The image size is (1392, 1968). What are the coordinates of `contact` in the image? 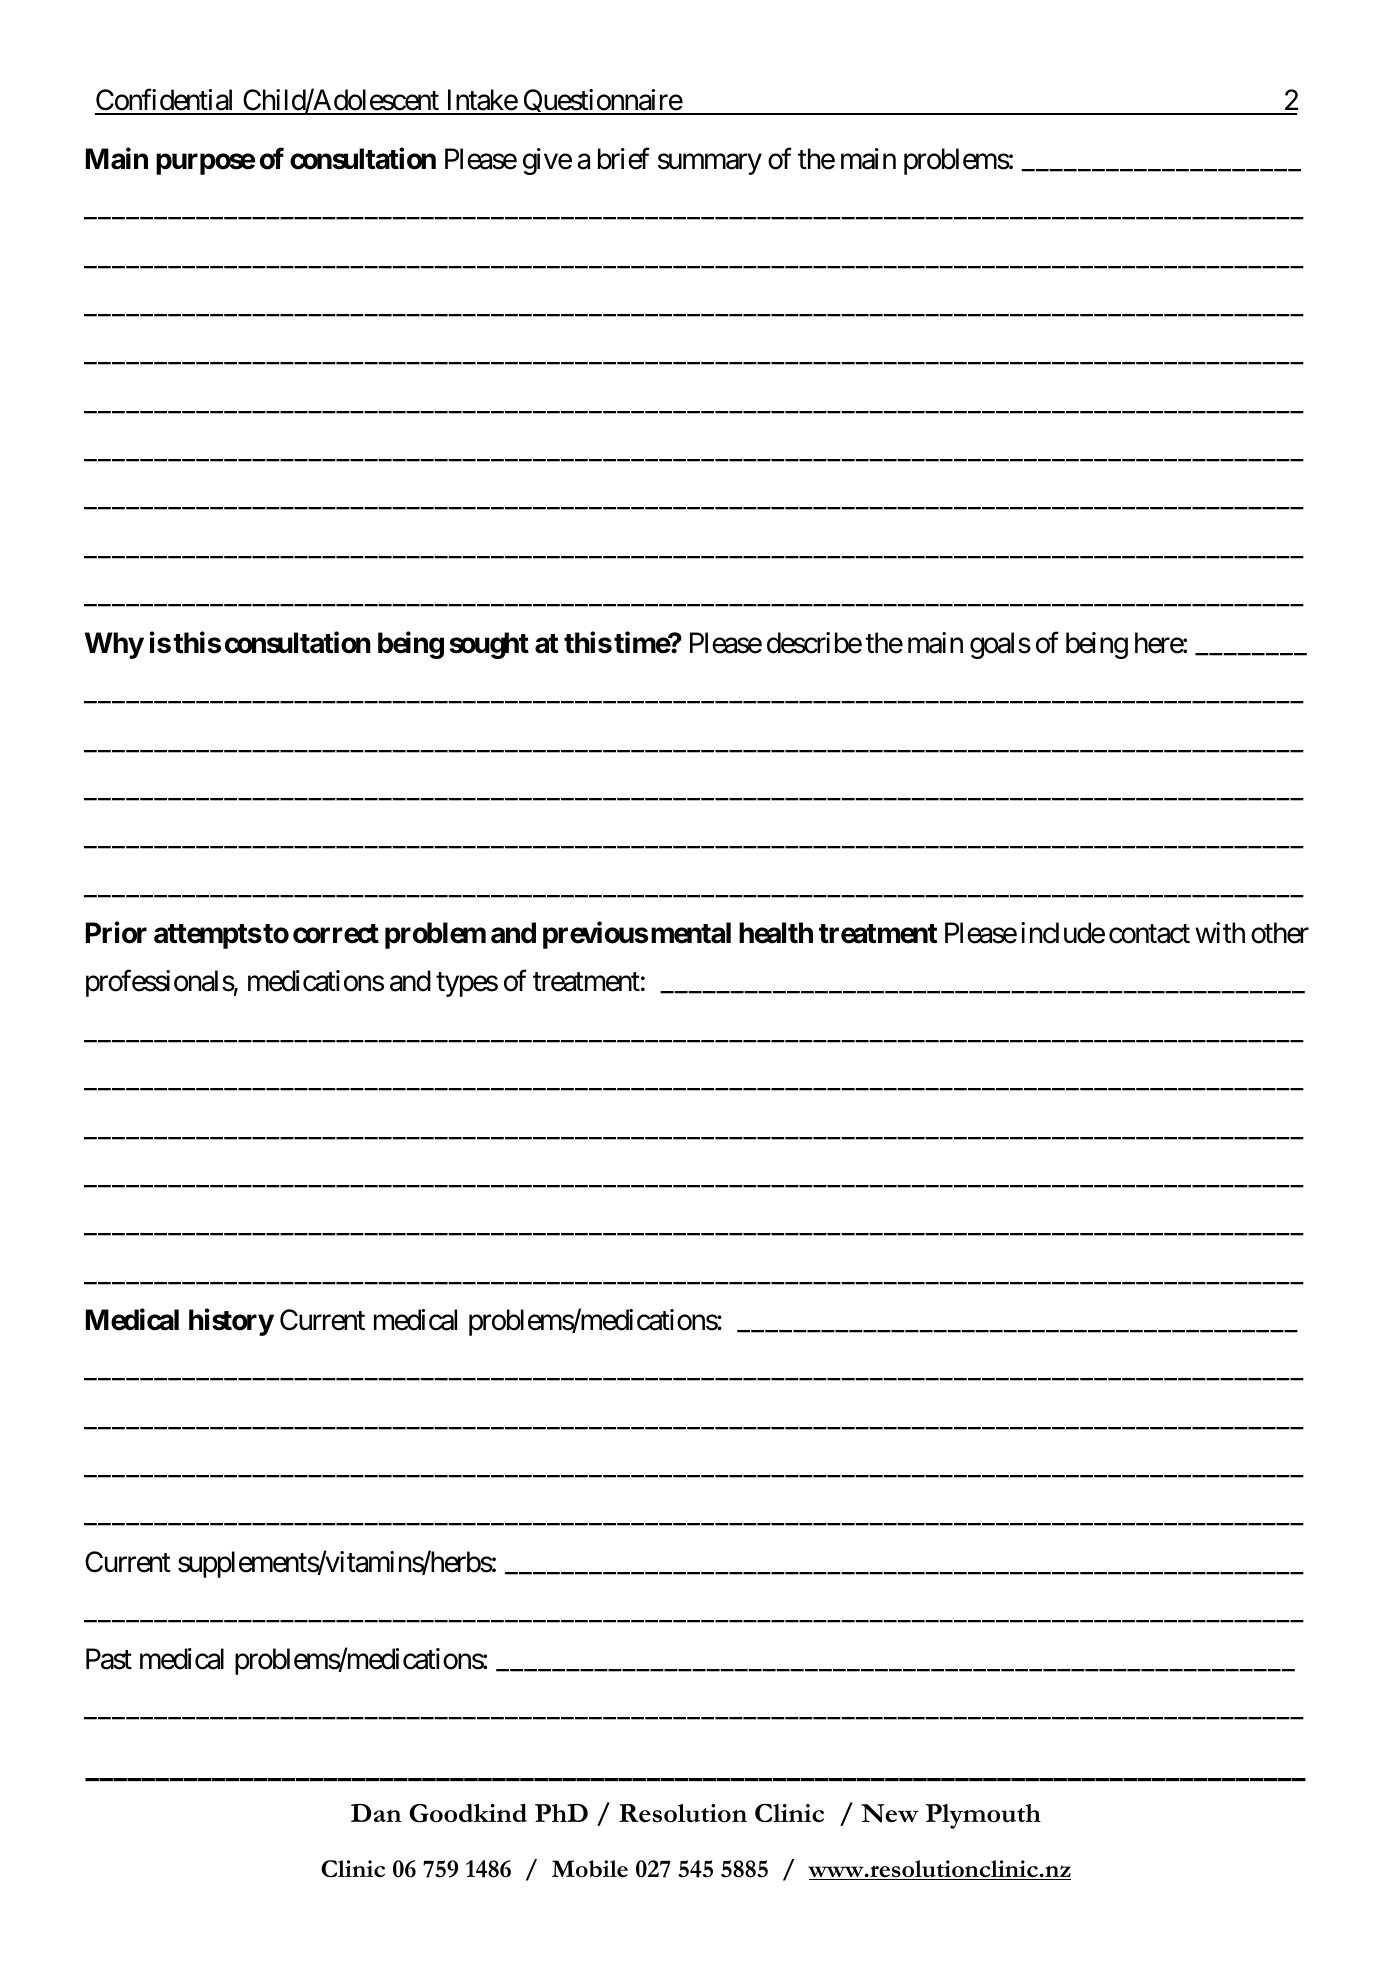 It's located at (1149, 934).
